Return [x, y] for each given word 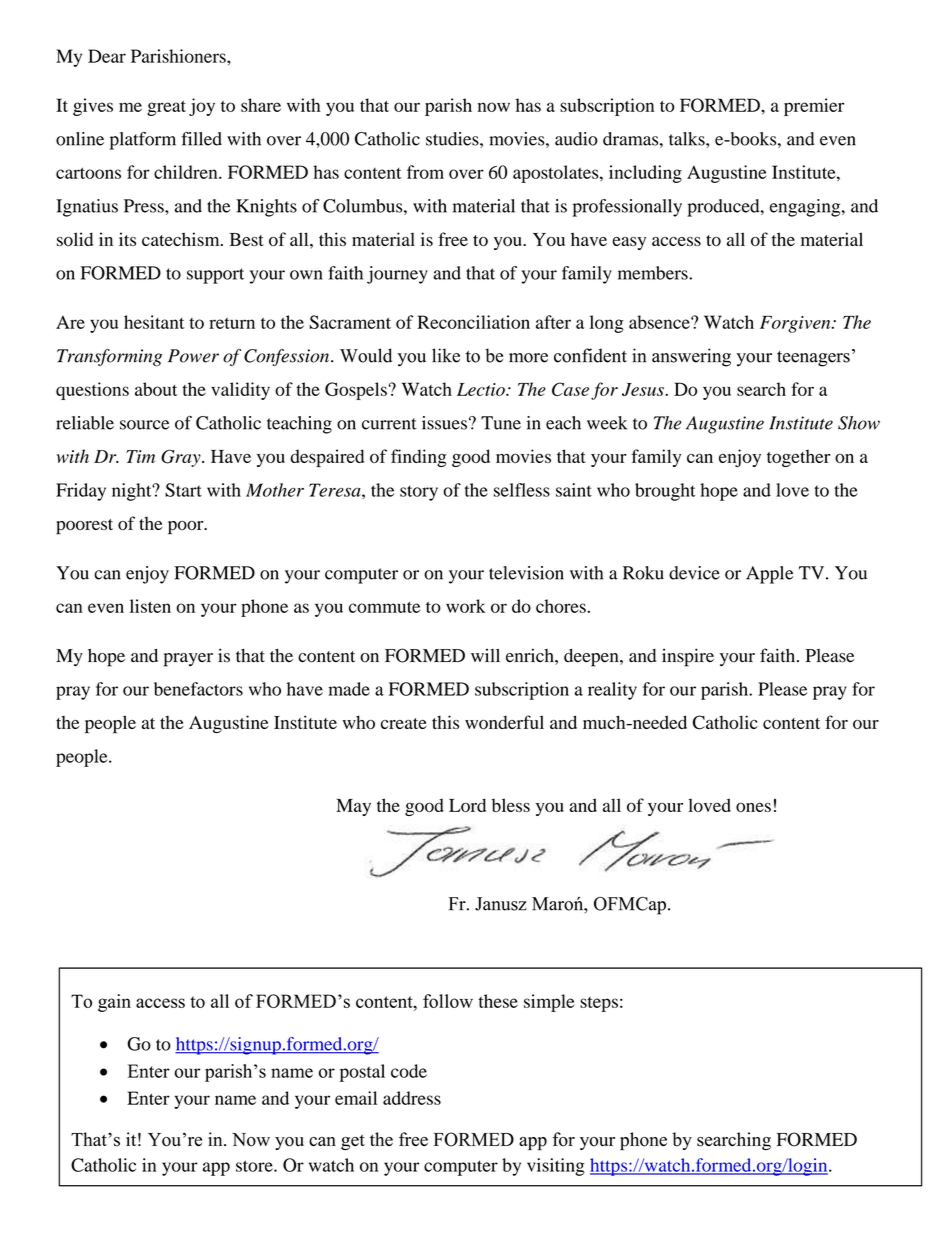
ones [753, 807]
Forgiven [796, 324]
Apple [769, 575]
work [466, 606]
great [166, 108]
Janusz [501, 904]
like [446, 355]
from [425, 172]
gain [114, 1003]
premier [814, 107]
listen [150, 606]
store [255, 1166]
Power [193, 356]
